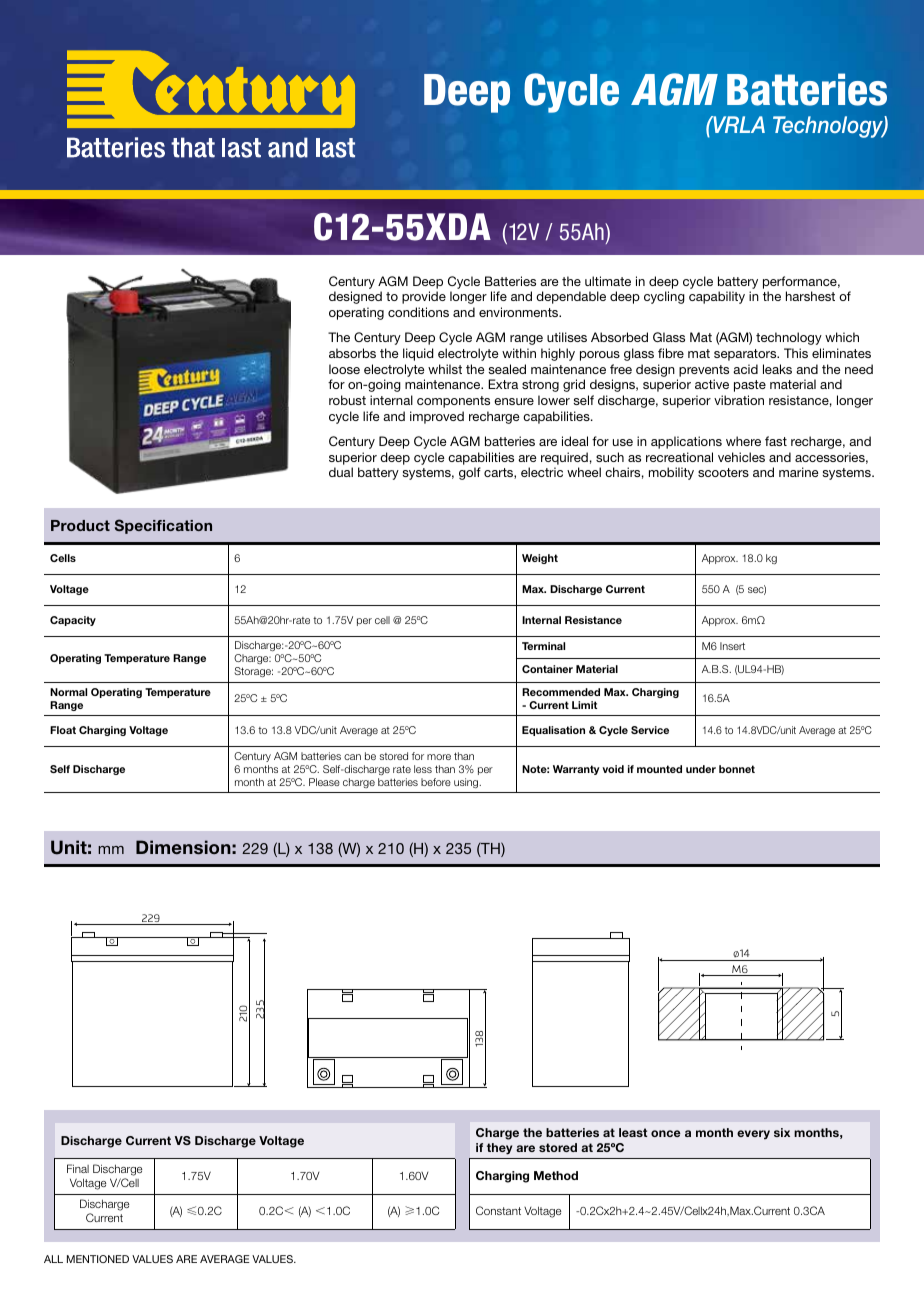 This screenshot has width=924, height=1308. What do you see at coordinates (424, 297) in the screenshot?
I see `provide` at bounding box center [424, 297].
